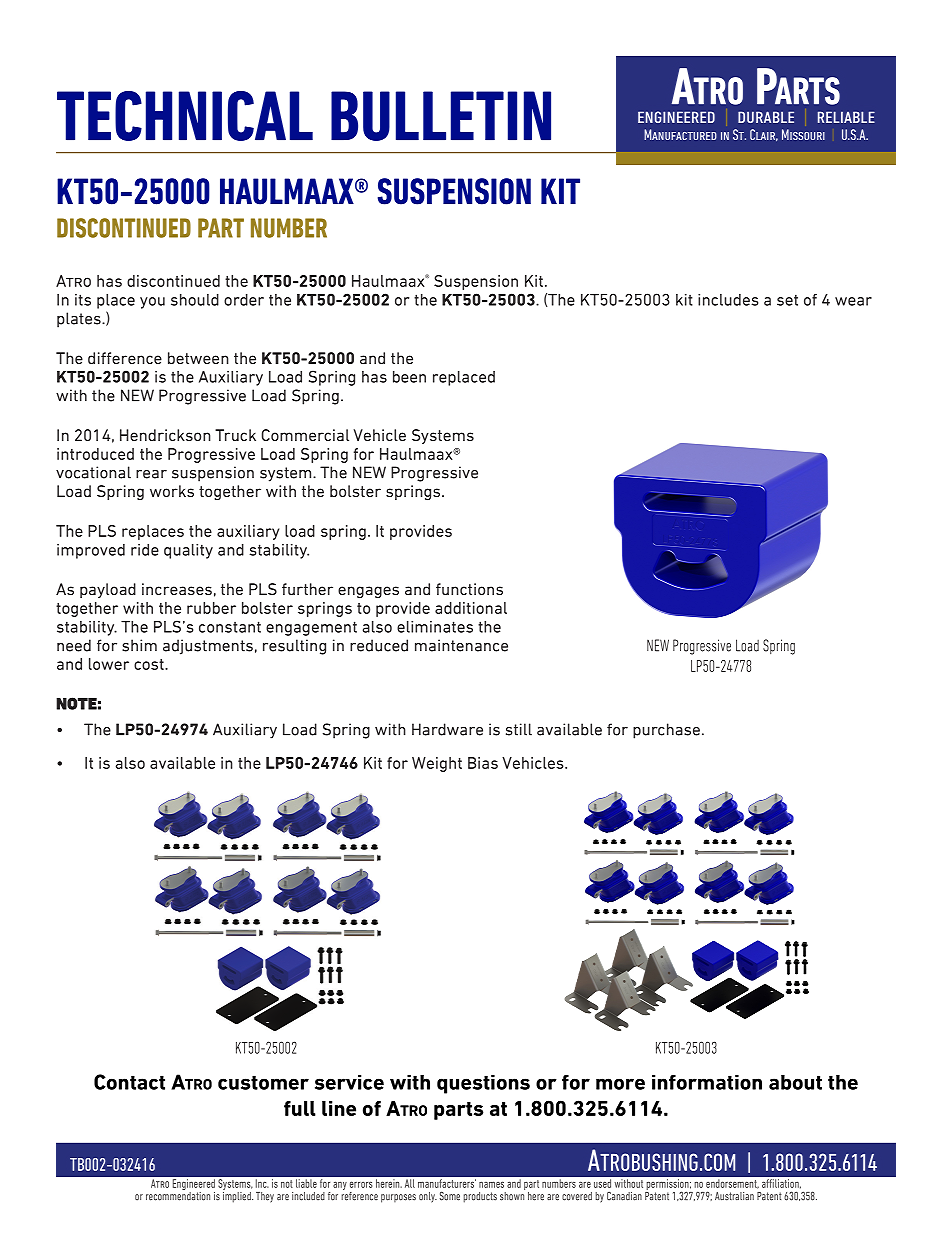 The width and height of the image is (952, 1233). Describe the element at coordinates (766, 117) in the image. I see `durable` at that location.
